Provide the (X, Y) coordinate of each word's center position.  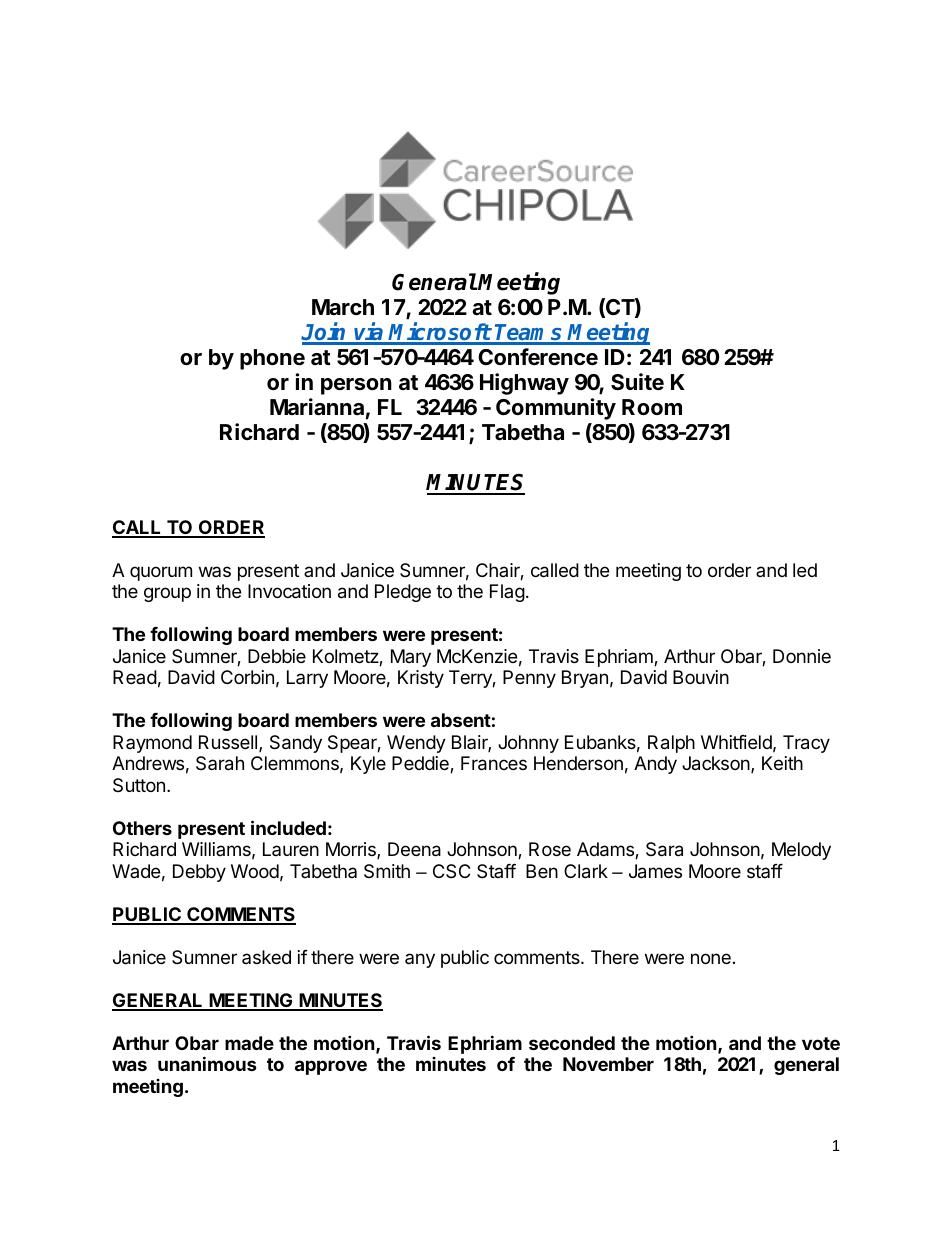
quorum (161, 573)
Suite (637, 382)
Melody (801, 851)
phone (272, 359)
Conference (538, 357)
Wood (255, 871)
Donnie (802, 656)
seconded (572, 1043)
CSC (451, 871)
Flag (507, 593)
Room (652, 407)
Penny (529, 679)
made (249, 1043)
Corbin (247, 677)
